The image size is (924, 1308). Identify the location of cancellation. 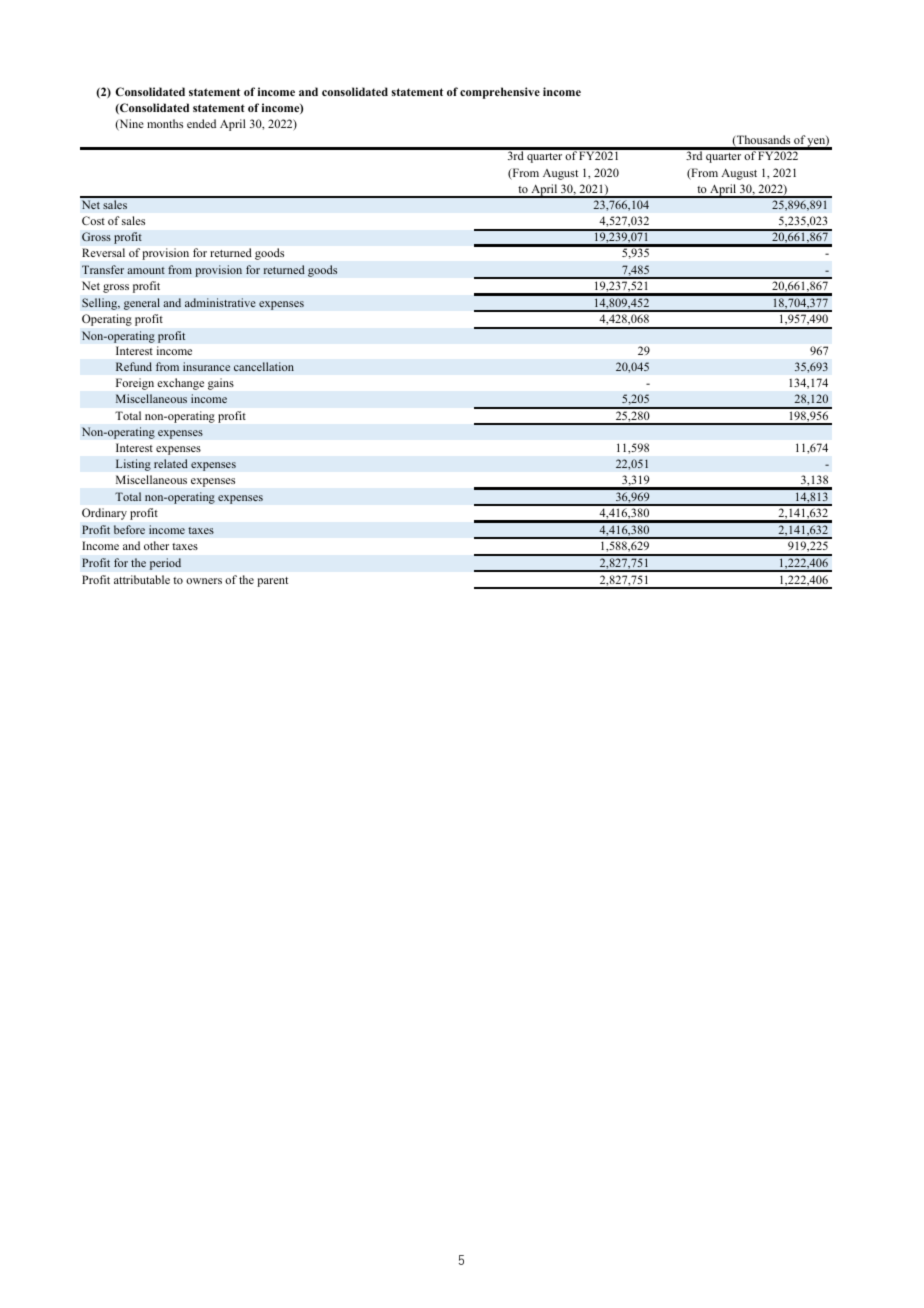
(264, 366).
